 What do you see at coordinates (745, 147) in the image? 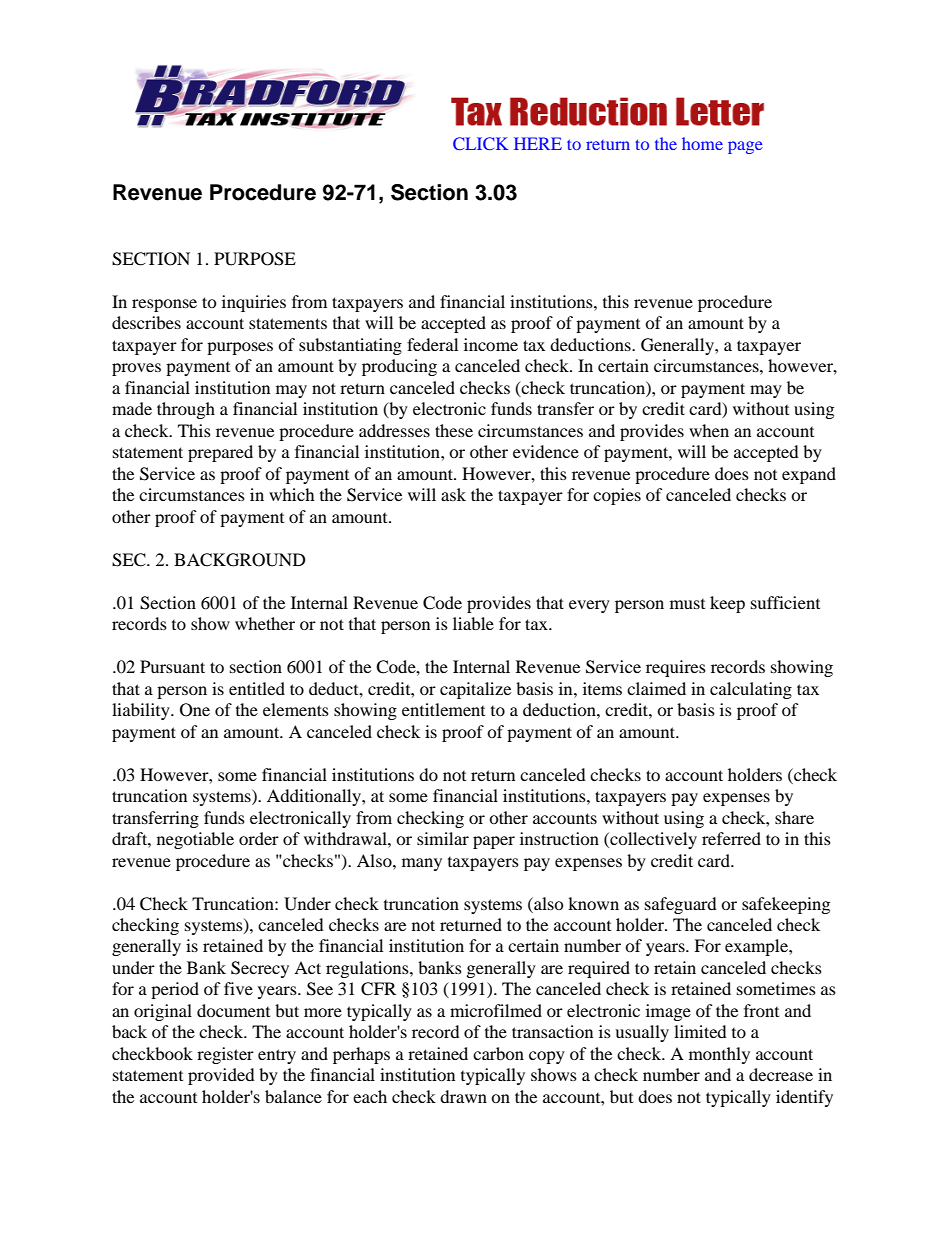
I see `page` at bounding box center [745, 147].
